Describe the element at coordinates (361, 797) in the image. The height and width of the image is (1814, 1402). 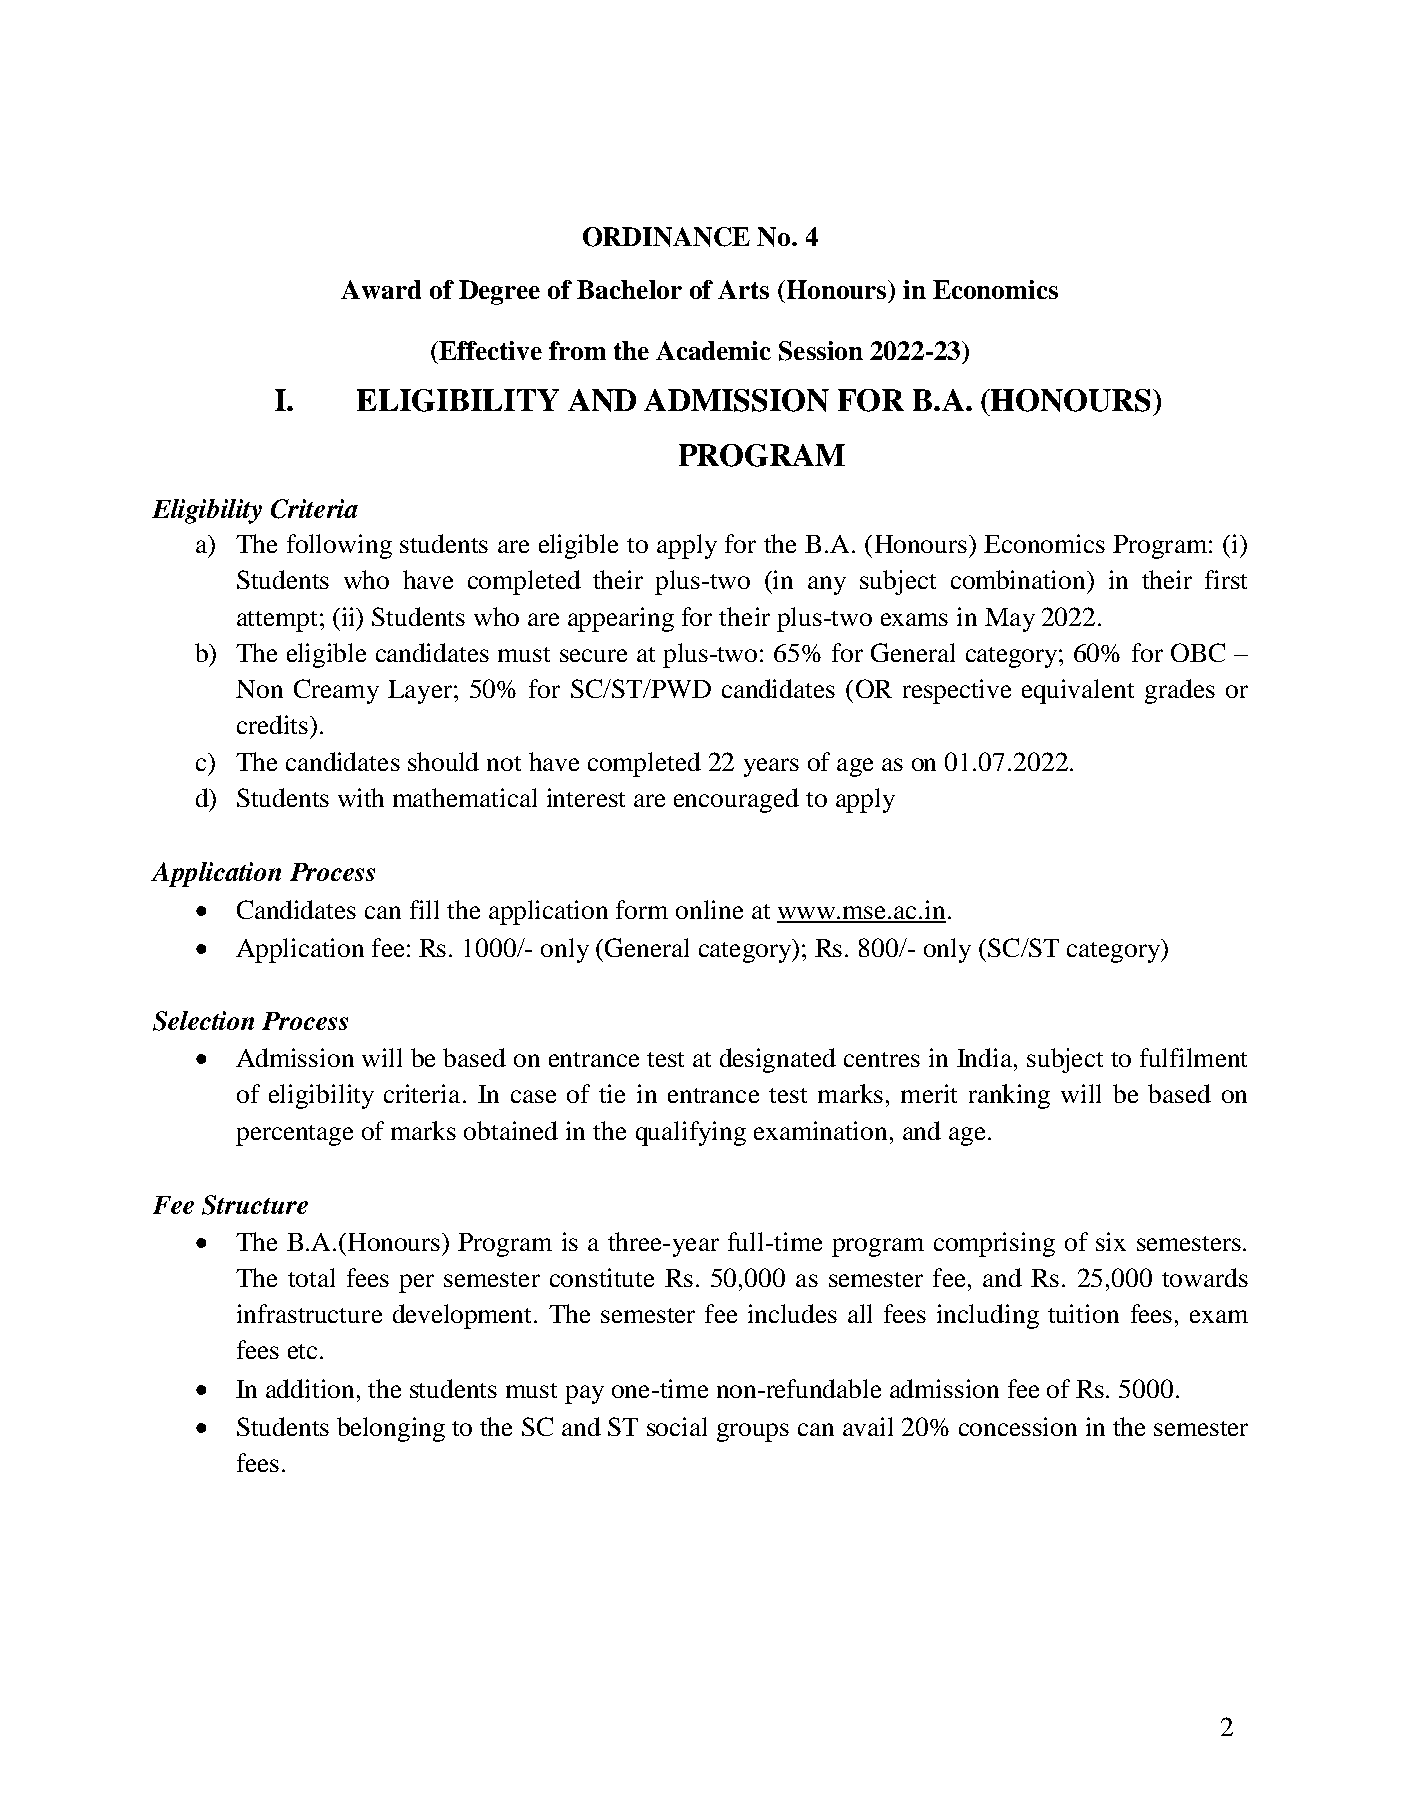
I see `with` at that location.
